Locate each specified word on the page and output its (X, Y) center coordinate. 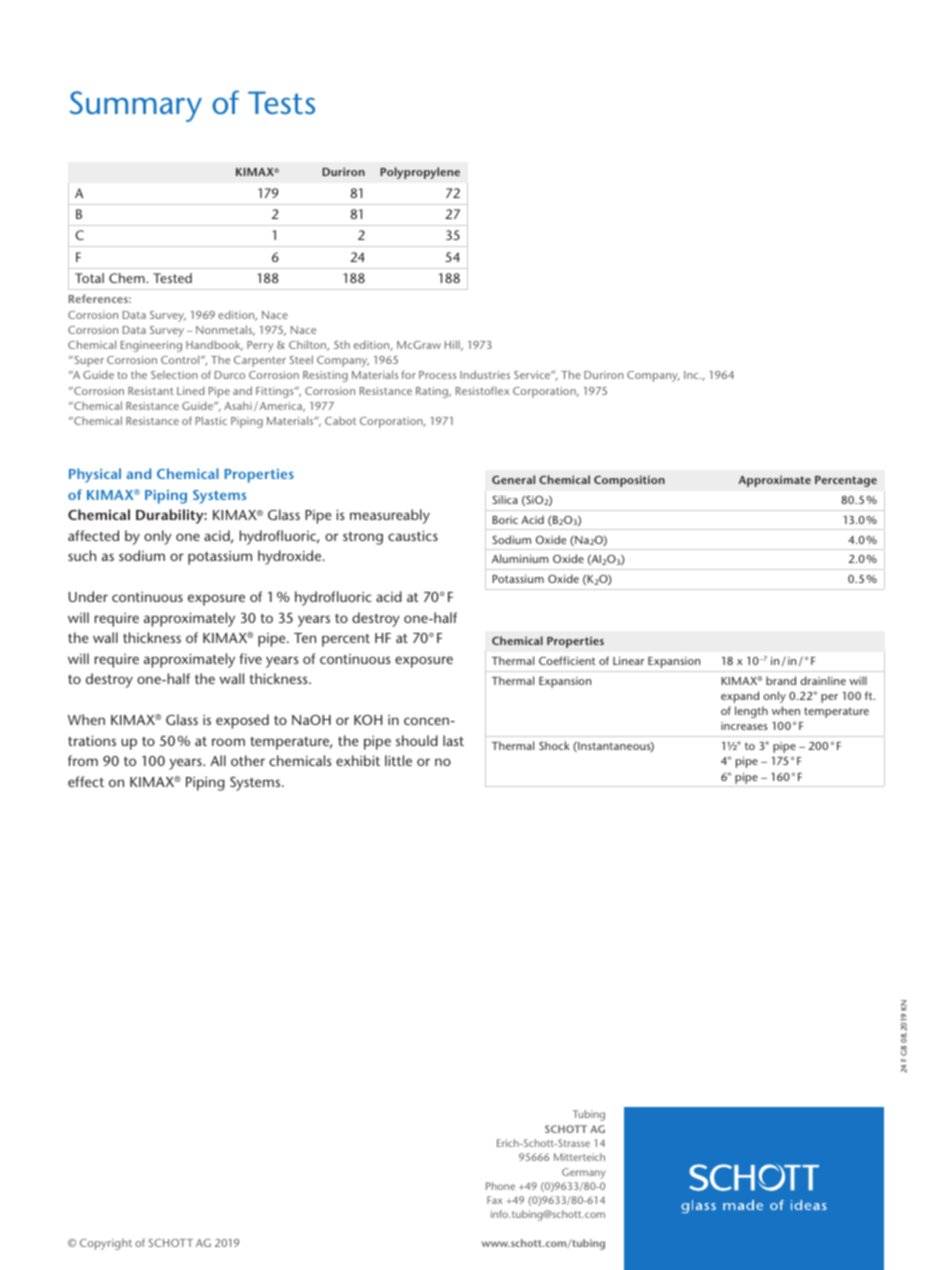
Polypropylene (420, 173)
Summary (136, 106)
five (250, 658)
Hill (453, 345)
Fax (495, 1200)
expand (740, 697)
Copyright (106, 1244)
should (417, 740)
